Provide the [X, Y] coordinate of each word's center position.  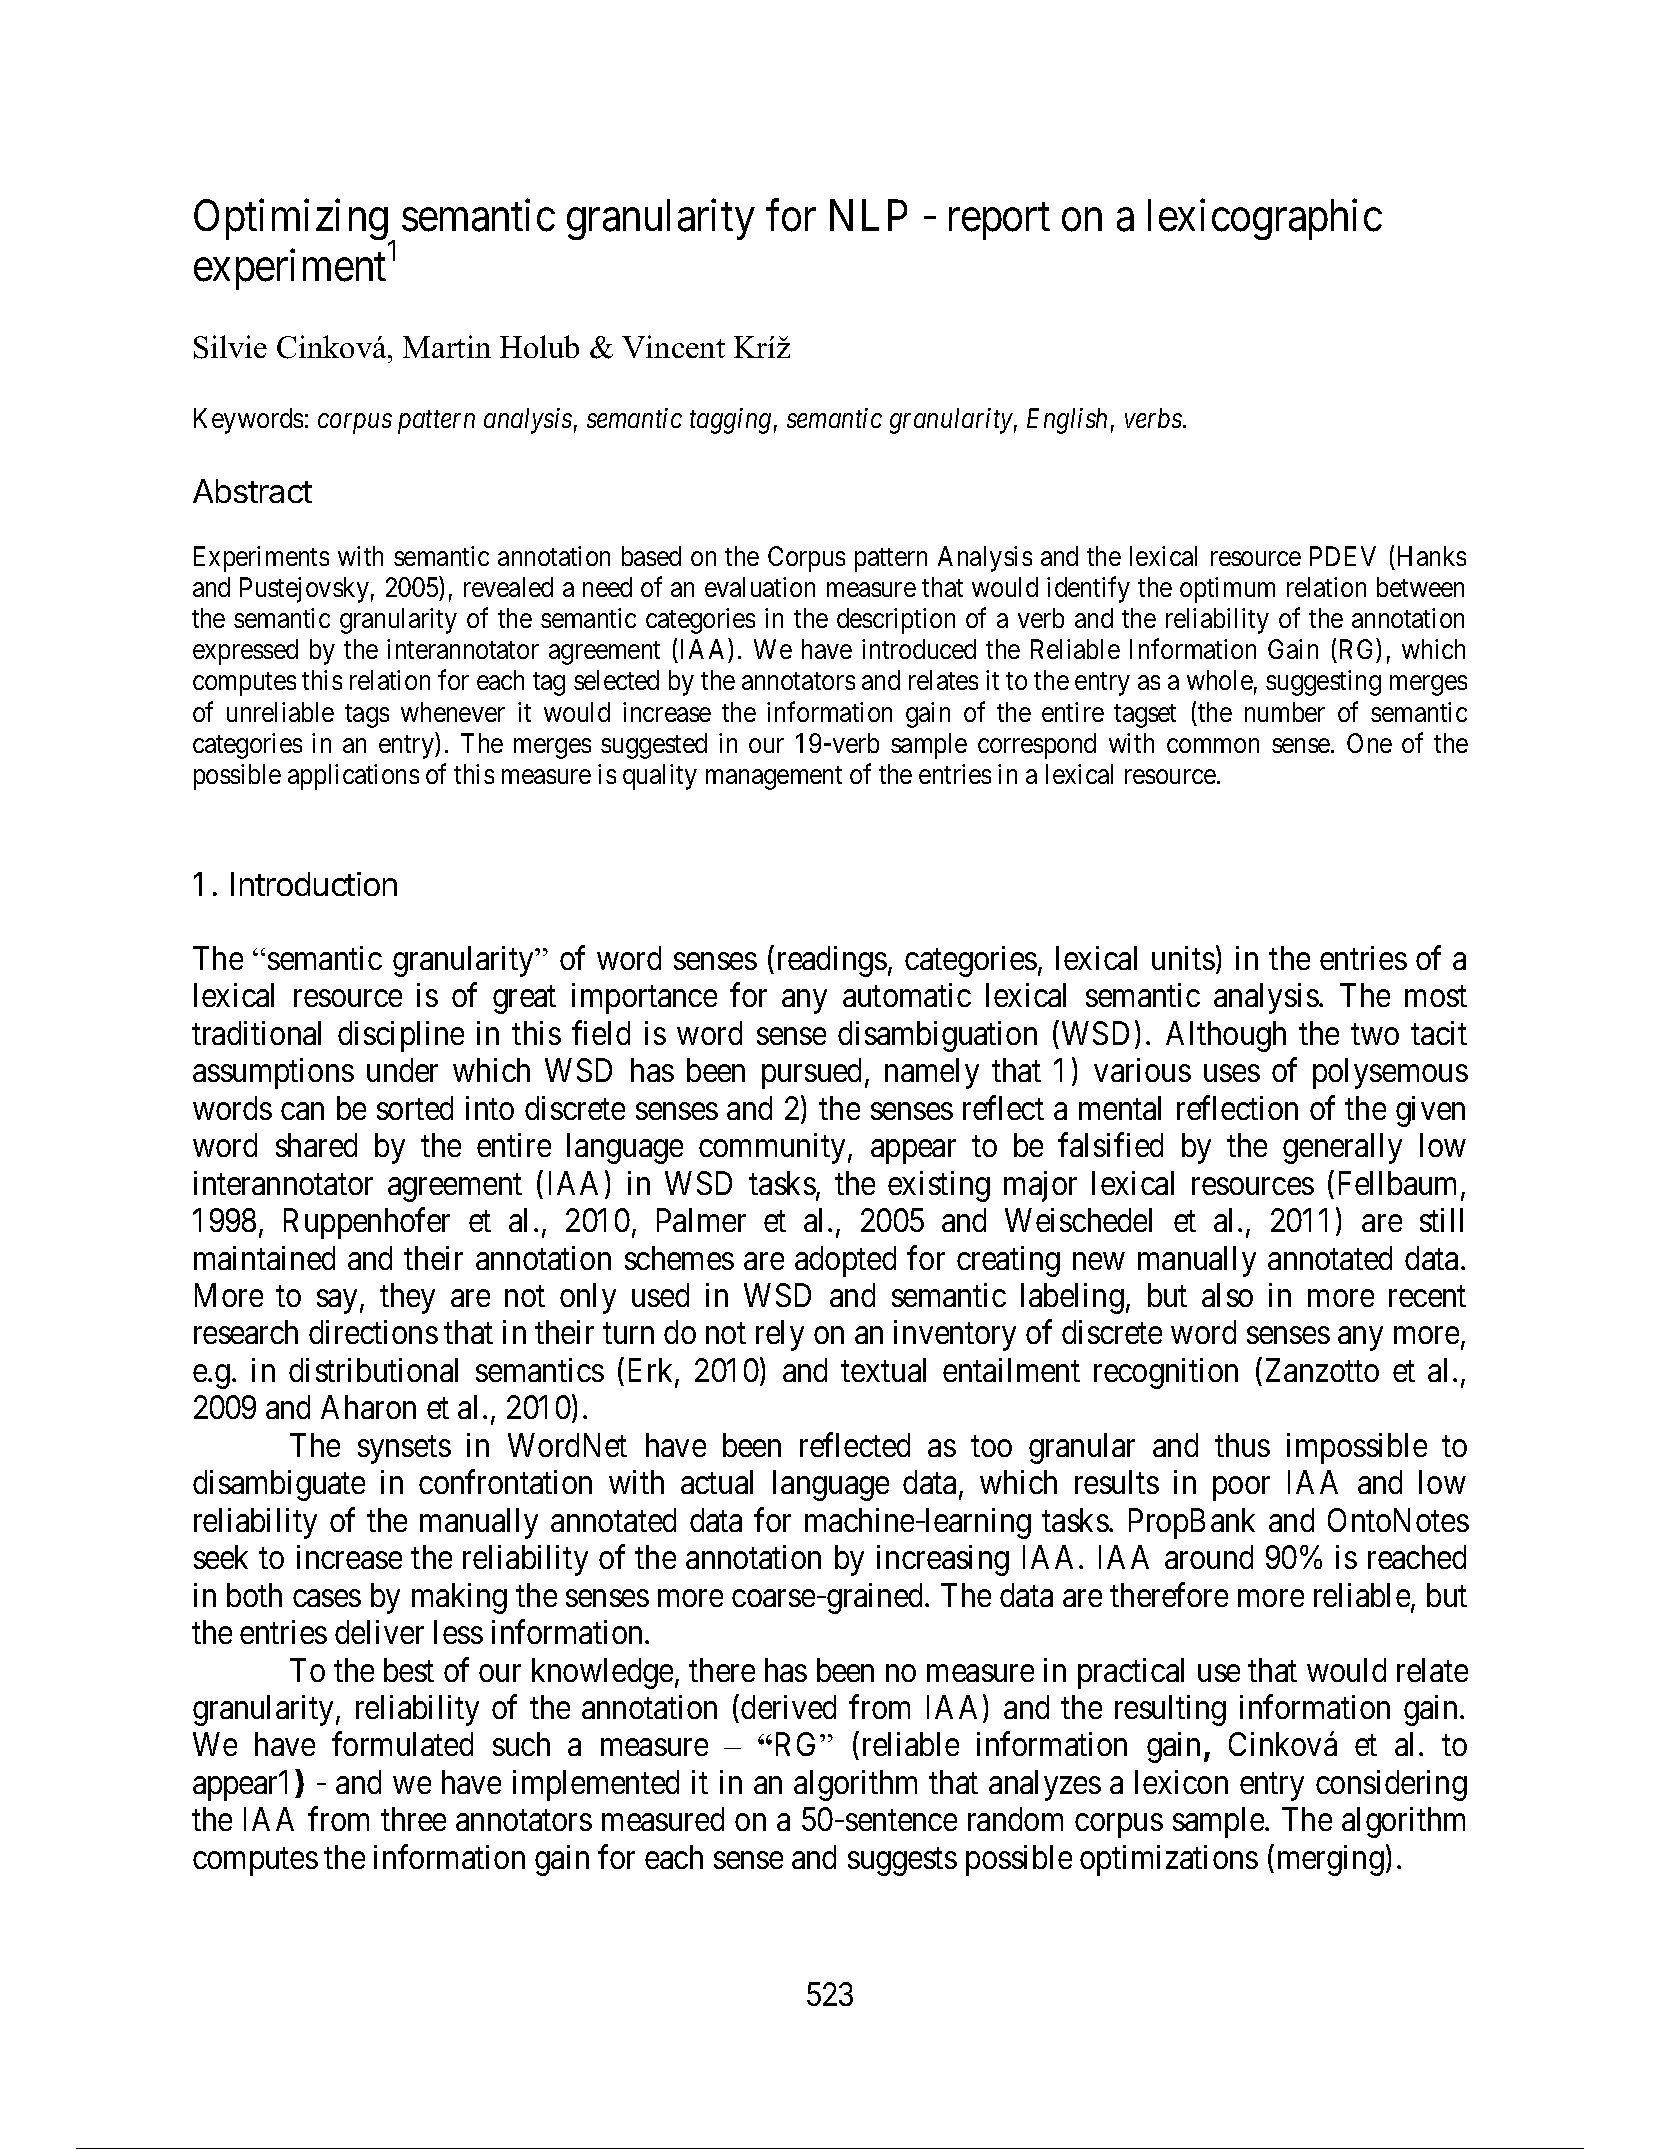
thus [1242, 1445]
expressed [245, 652]
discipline [401, 1036]
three [413, 1819]
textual [883, 1370]
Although [1226, 1036]
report [999, 222]
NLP [868, 215]
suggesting [1323, 683]
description [896, 621]
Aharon [368, 1407]
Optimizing [292, 221]
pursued [811, 1073]
